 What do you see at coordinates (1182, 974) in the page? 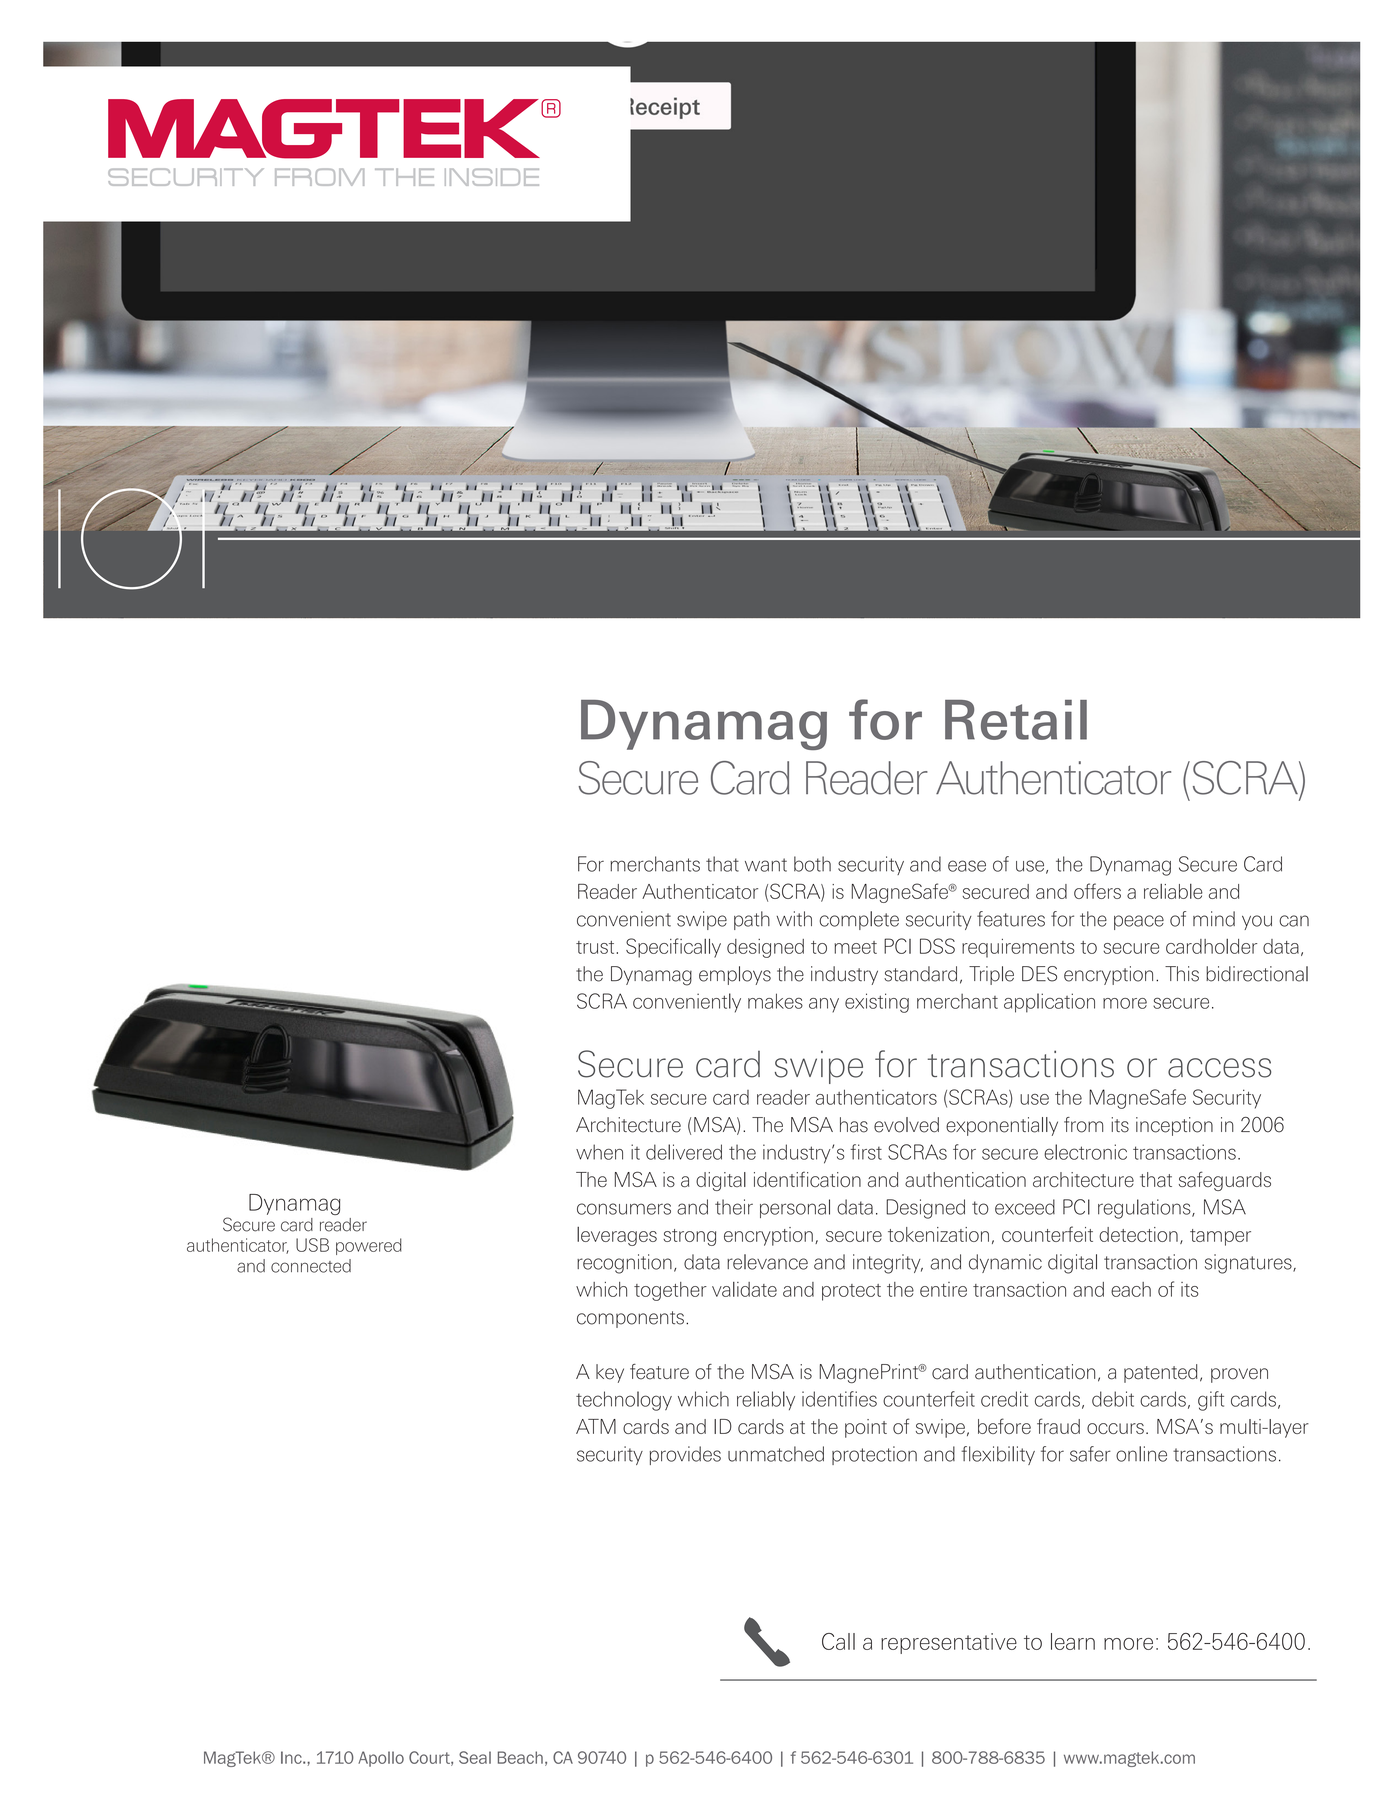
I see `This` at bounding box center [1182, 974].
